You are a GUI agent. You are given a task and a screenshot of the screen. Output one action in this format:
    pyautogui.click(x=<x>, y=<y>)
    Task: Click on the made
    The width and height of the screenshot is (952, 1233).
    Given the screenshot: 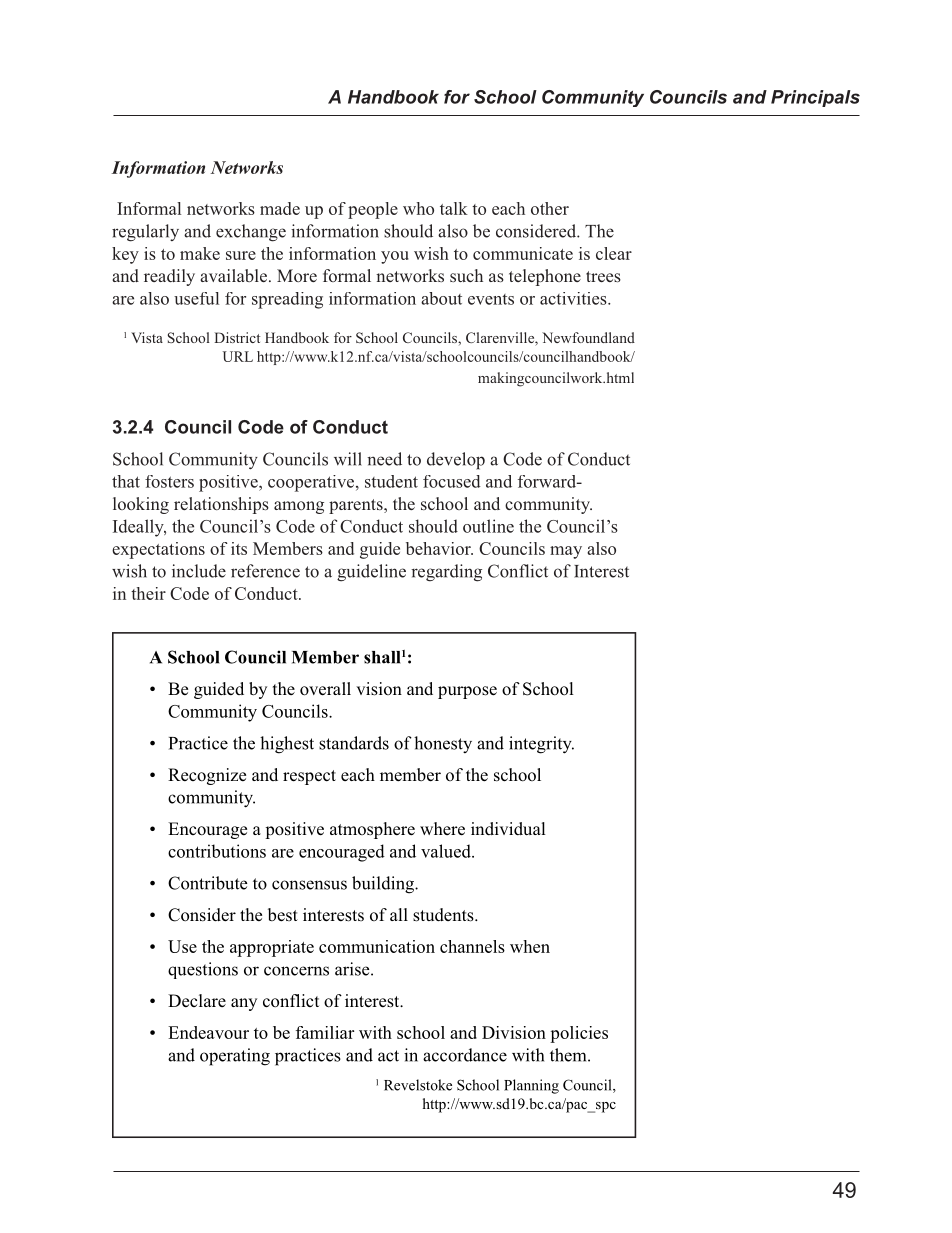 What is the action you would take?
    pyautogui.click(x=280, y=208)
